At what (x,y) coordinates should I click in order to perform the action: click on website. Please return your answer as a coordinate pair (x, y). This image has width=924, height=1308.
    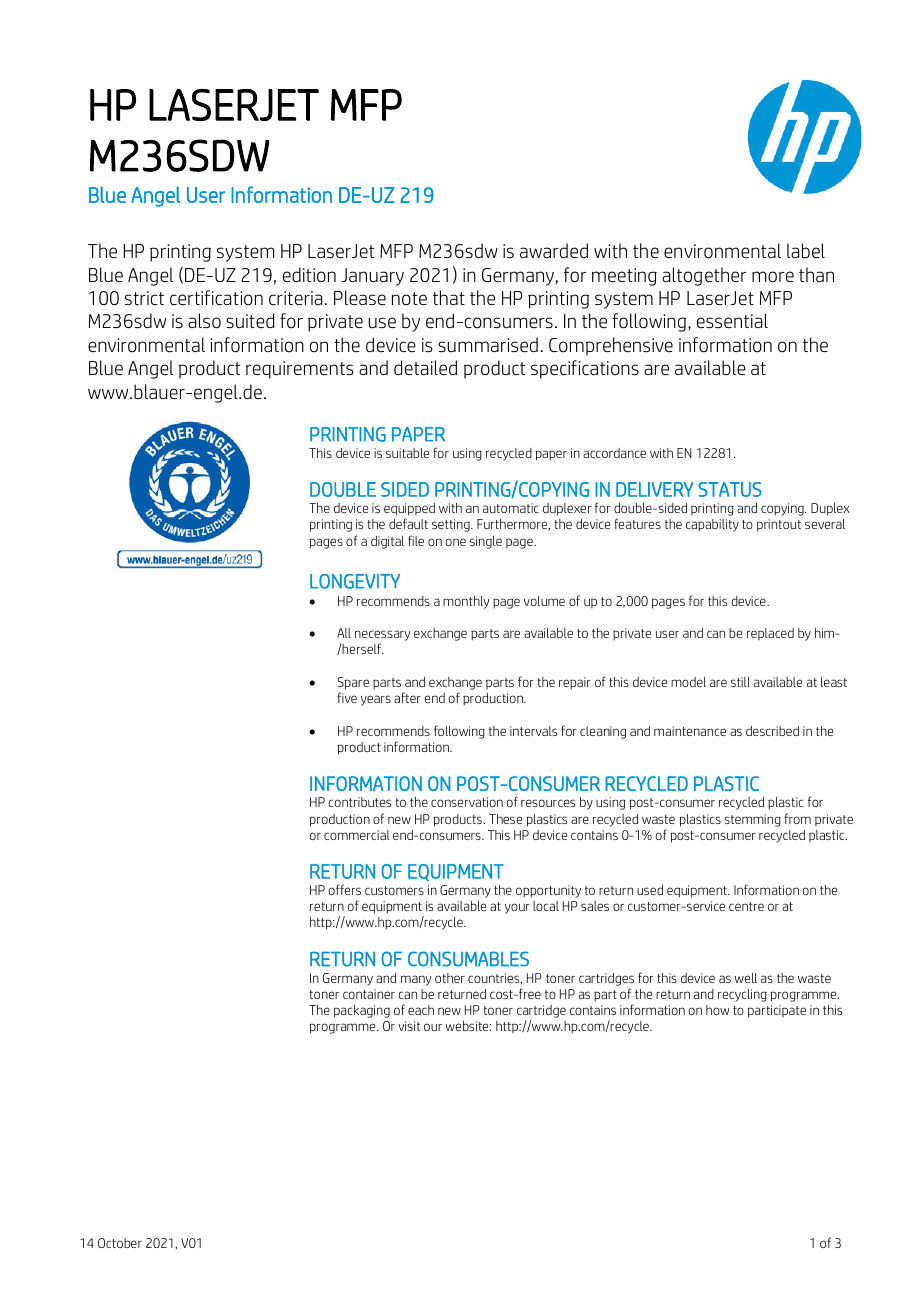
    Looking at the image, I should click on (468, 1026).
